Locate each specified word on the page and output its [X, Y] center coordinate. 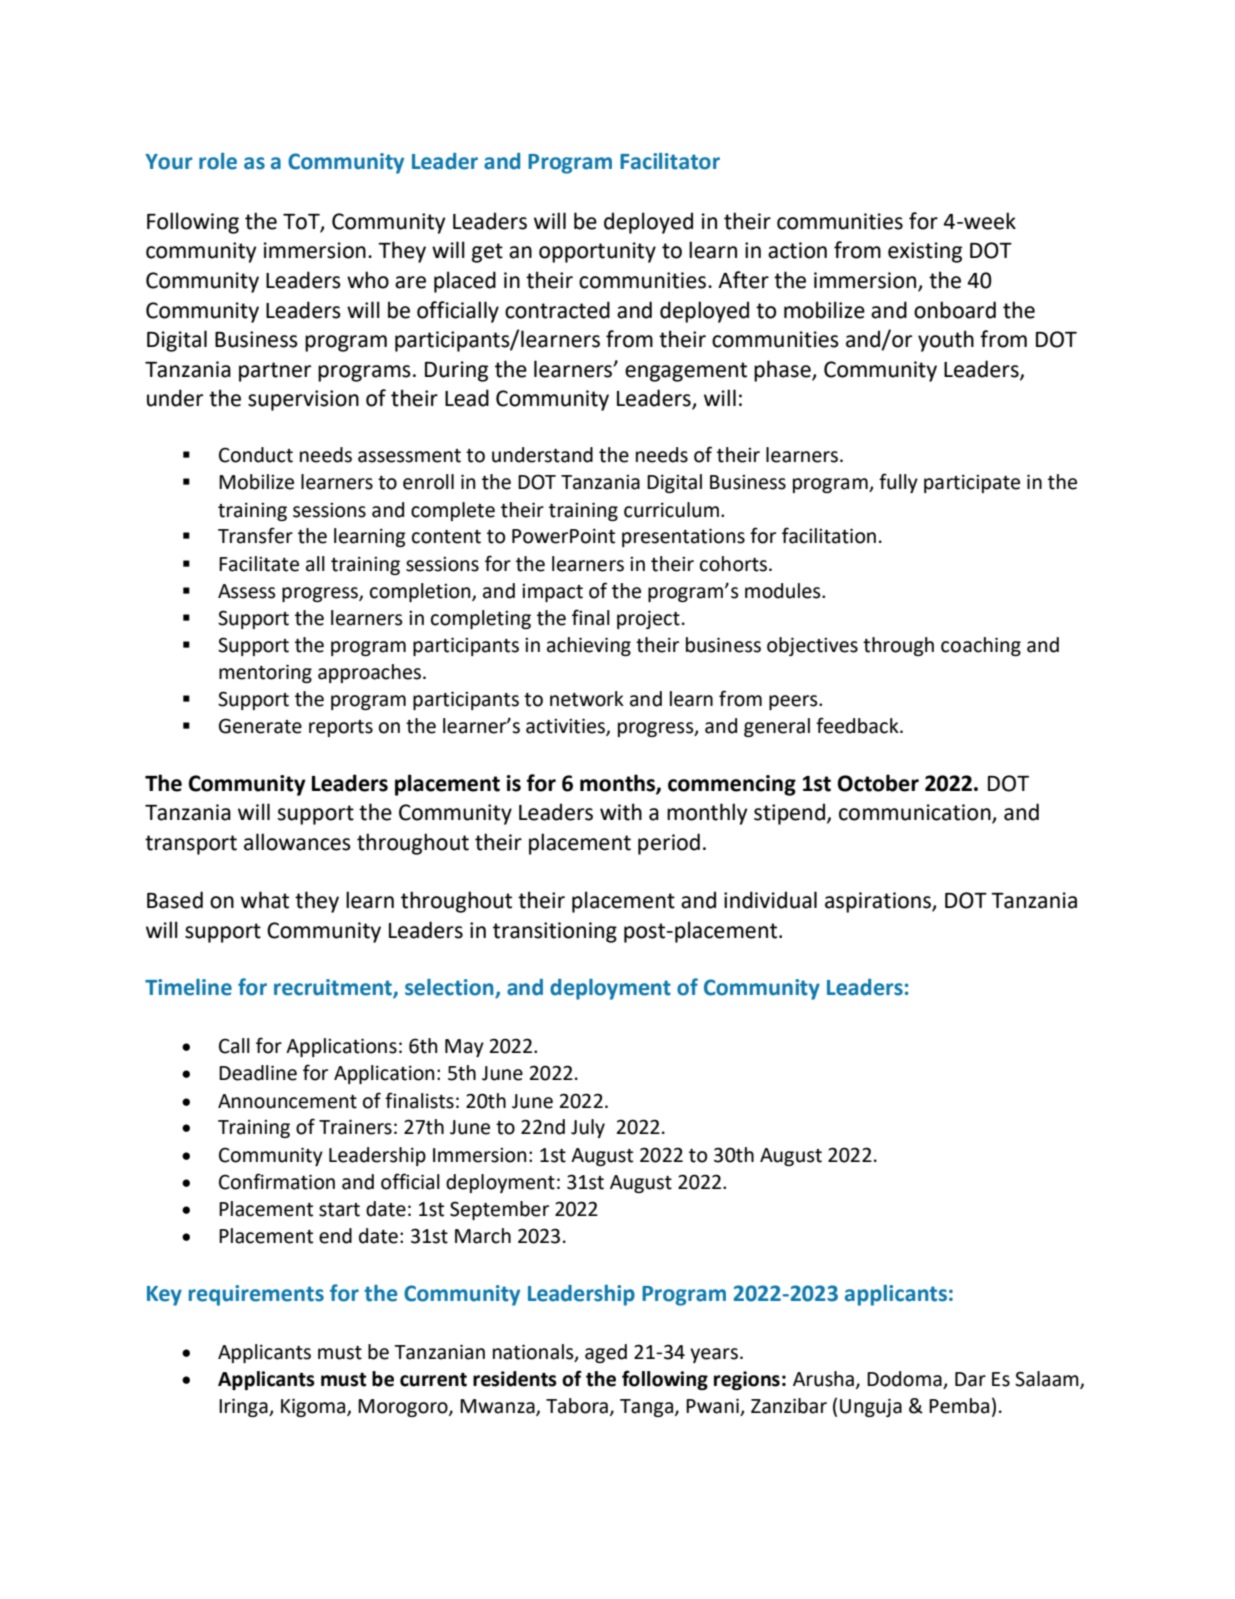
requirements [256, 1295]
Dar [970, 1379]
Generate [260, 726]
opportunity [597, 252]
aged [606, 1353]
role [218, 161]
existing [925, 252]
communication [916, 813]
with [621, 812]
